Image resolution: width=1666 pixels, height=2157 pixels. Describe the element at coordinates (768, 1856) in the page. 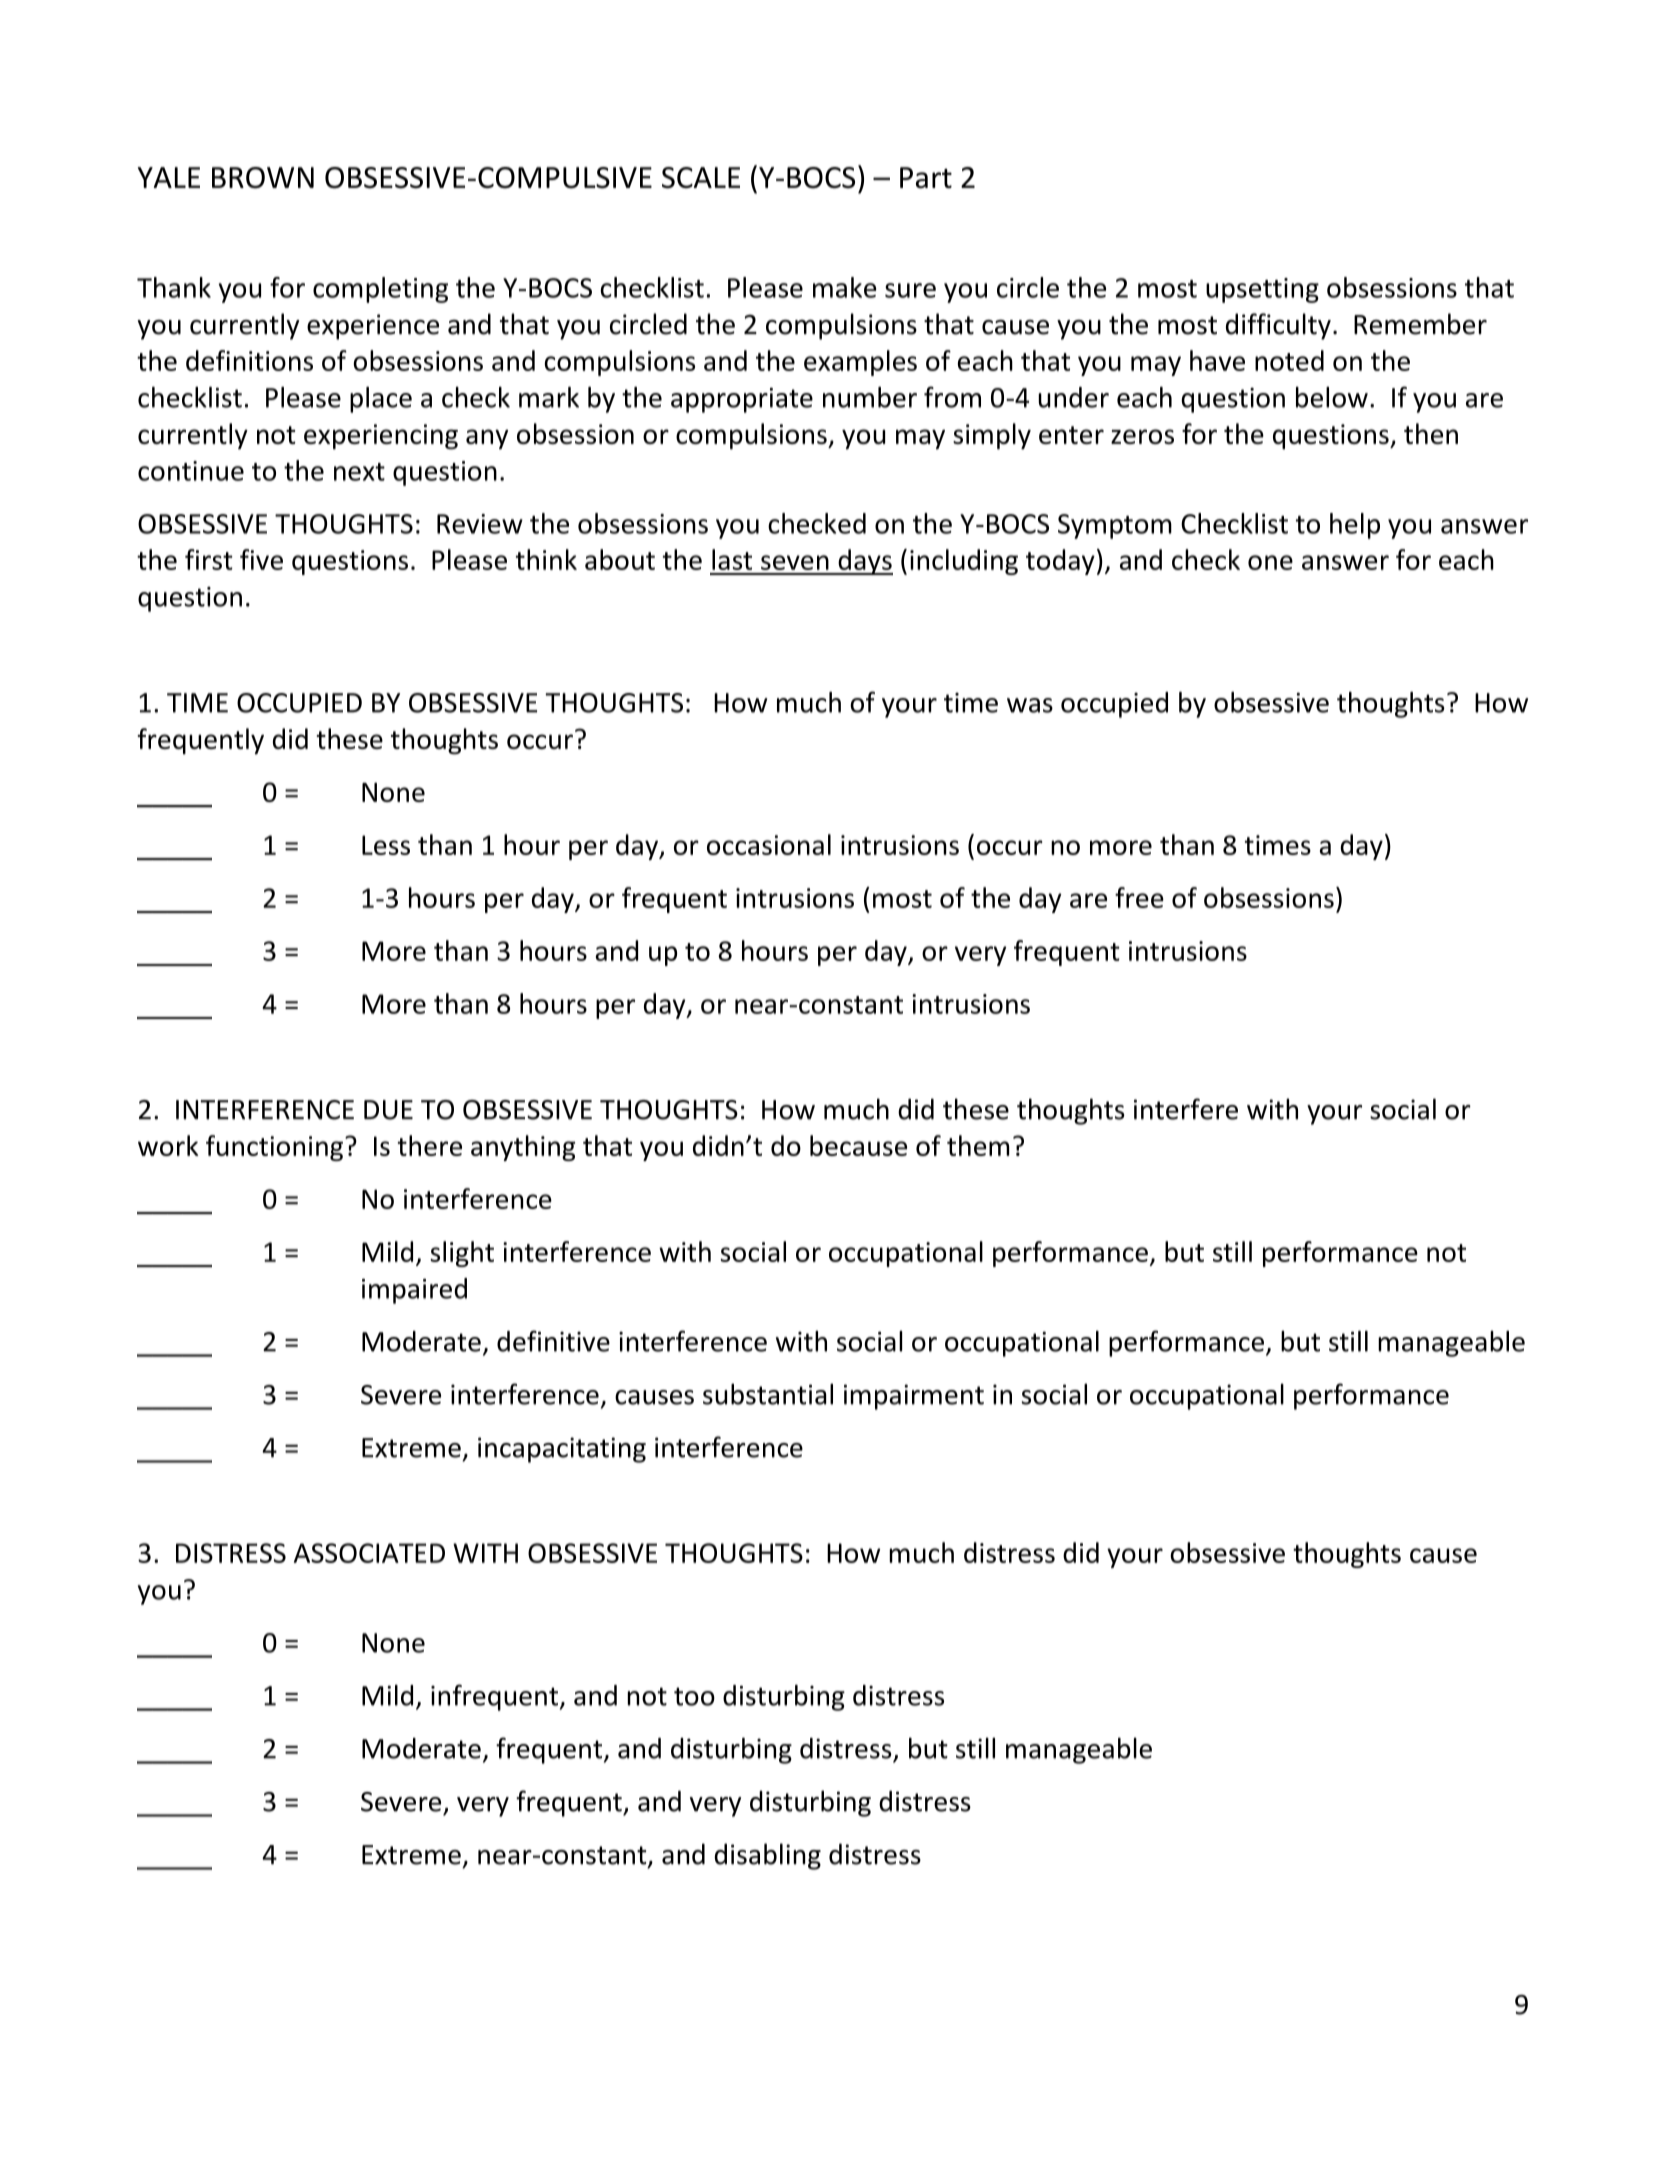

I see `disabling` at that location.
